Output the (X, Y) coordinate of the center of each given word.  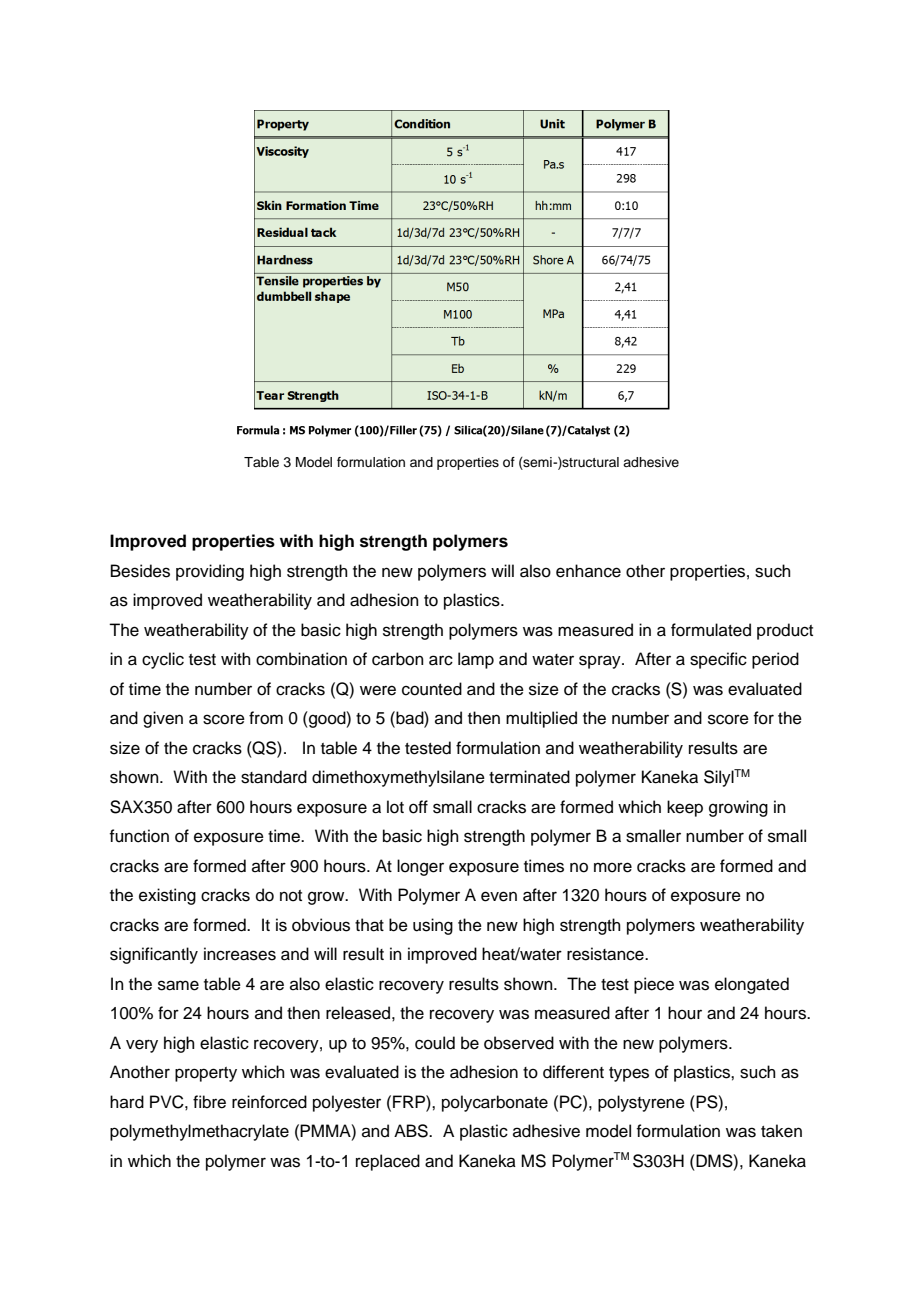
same (178, 985)
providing (210, 572)
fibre (209, 1102)
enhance (588, 571)
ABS (412, 1131)
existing (167, 896)
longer (420, 867)
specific (718, 660)
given (163, 719)
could (435, 1043)
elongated (752, 985)
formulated (711, 630)
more (613, 867)
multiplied (541, 719)
